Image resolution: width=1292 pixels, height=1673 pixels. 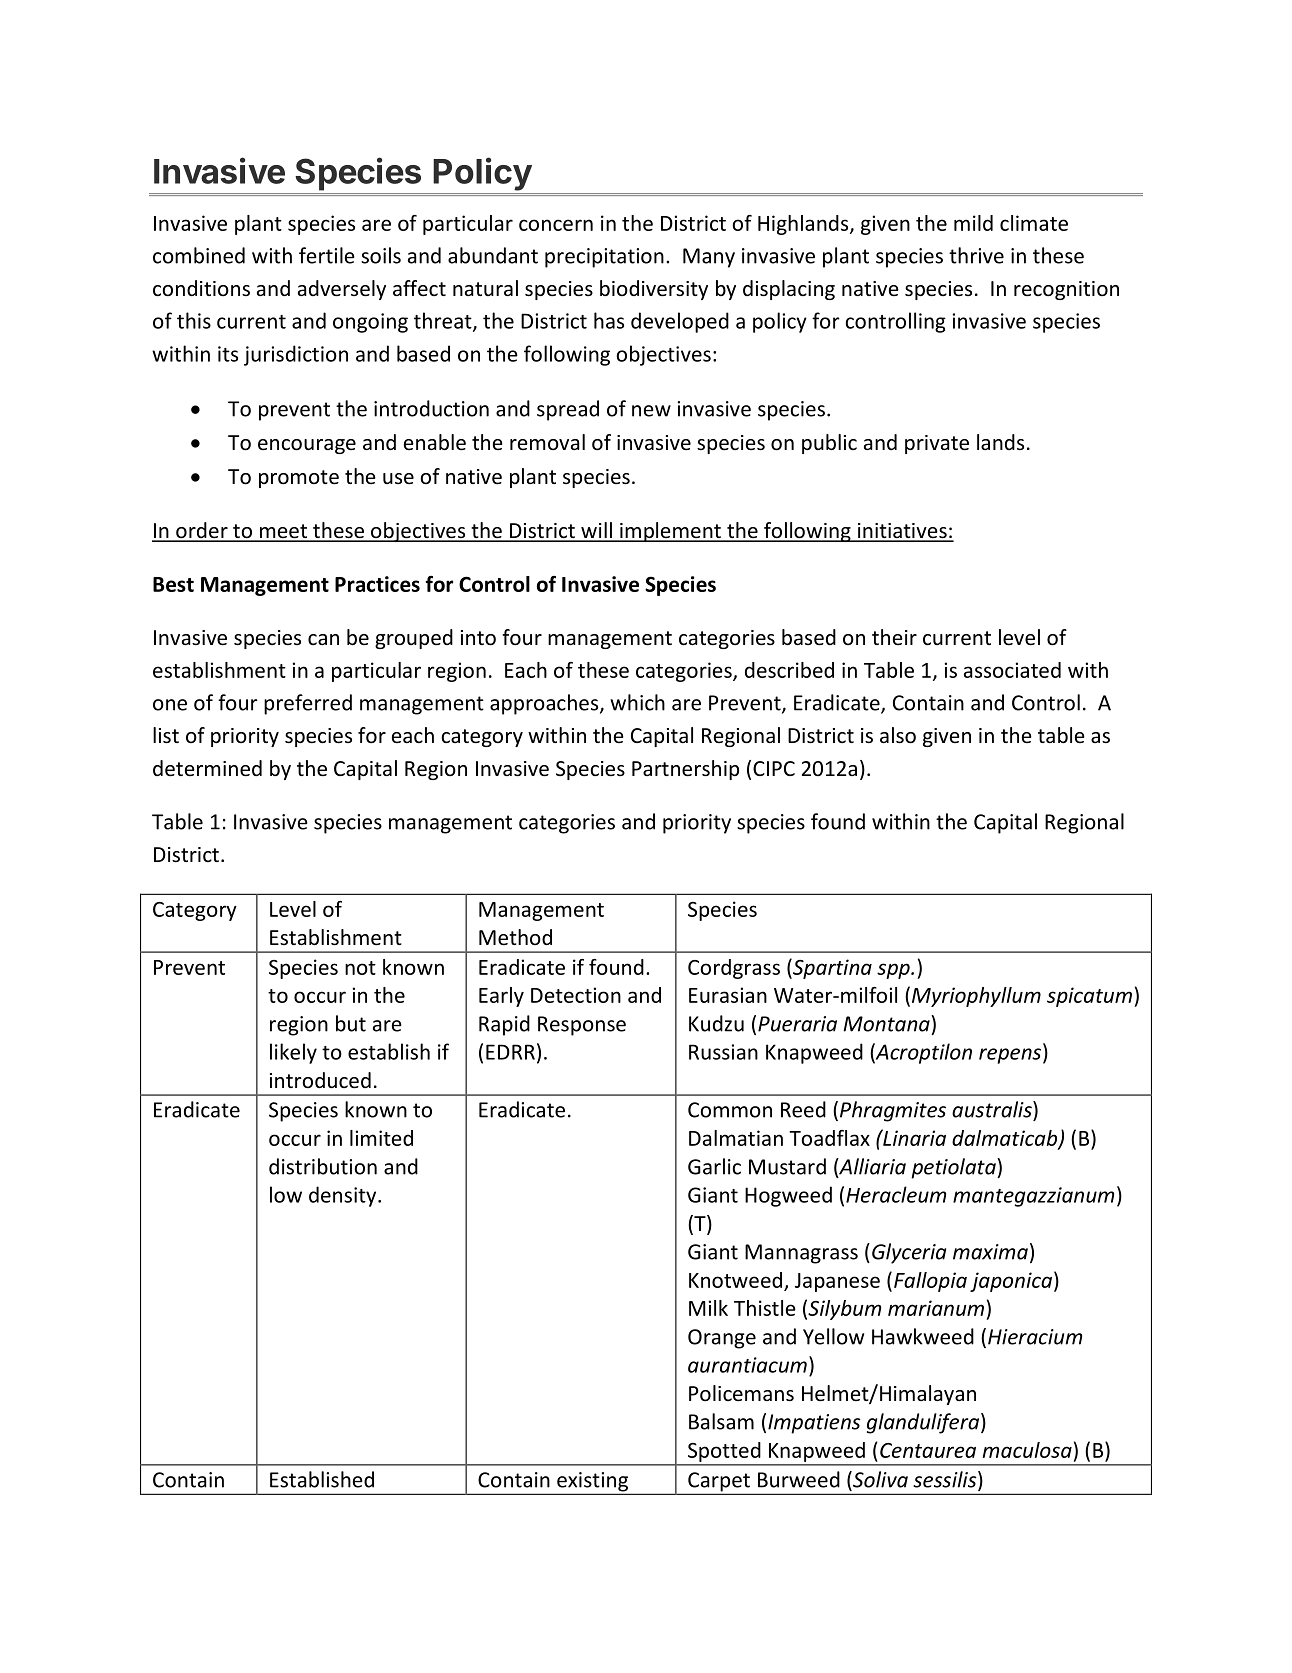 What do you see at coordinates (592, 1483) in the document?
I see `existing` at bounding box center [592, 1483].
